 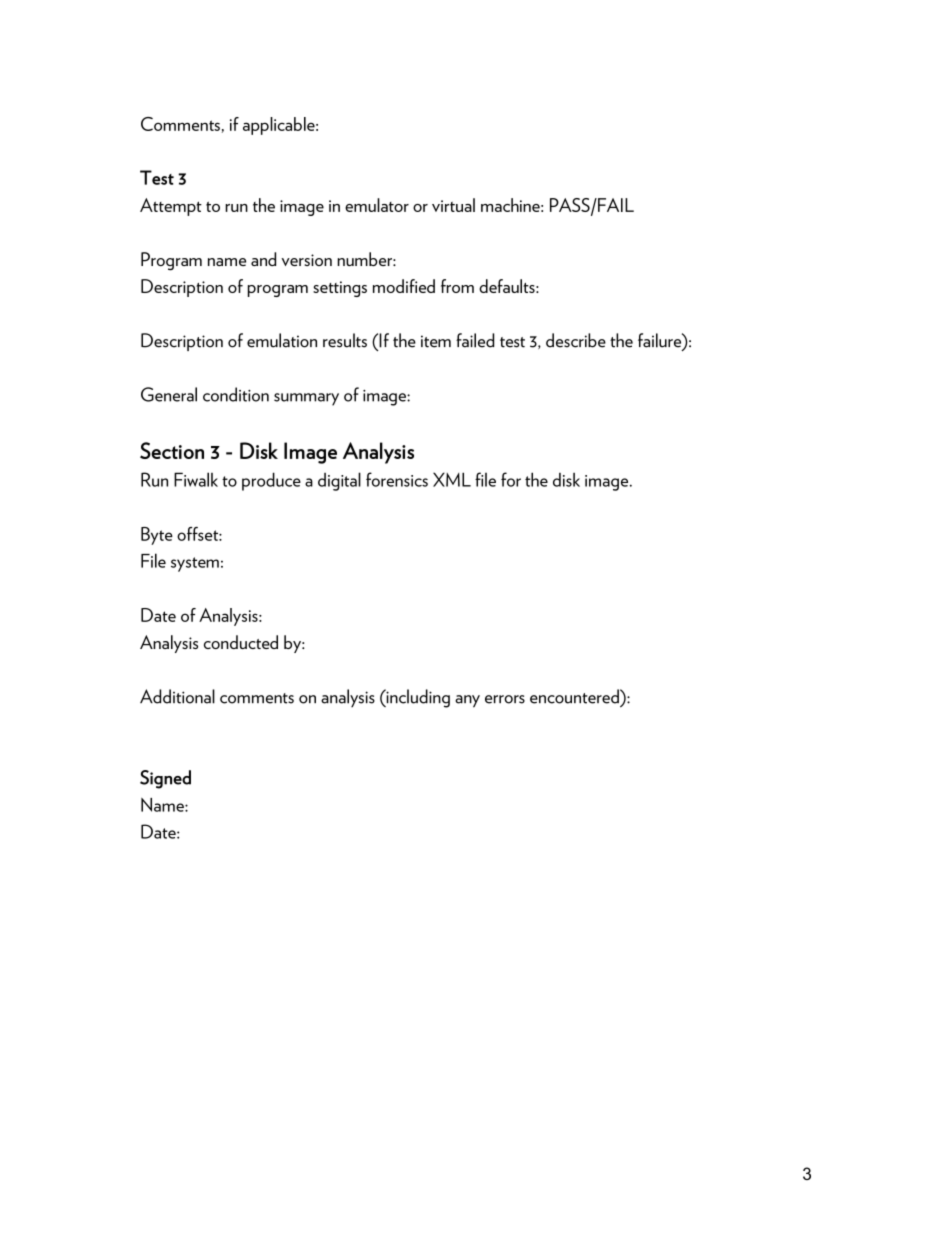 What do you see at coordinates (453, 205) in the screenshot?
I see `virtual` at bounding box center [453, 205].
